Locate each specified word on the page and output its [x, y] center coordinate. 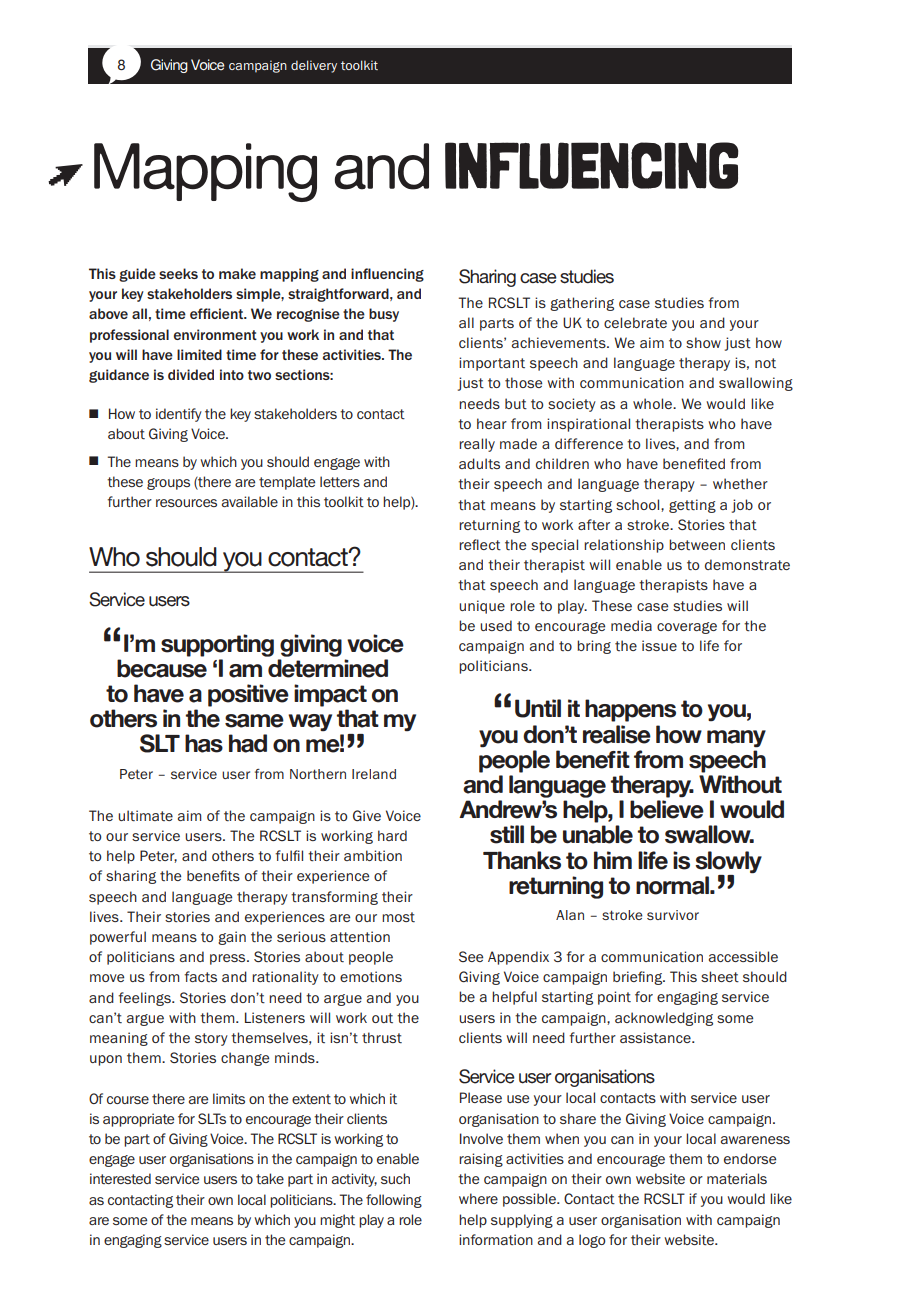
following [394, 1201]
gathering [582, 304]
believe [667, 809]
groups [168, 484]
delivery [314, 66]
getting [692, 506]
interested [120, 1178]
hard [392, 835]
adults [479, 463]
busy [384, 315]
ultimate [145, 815]
